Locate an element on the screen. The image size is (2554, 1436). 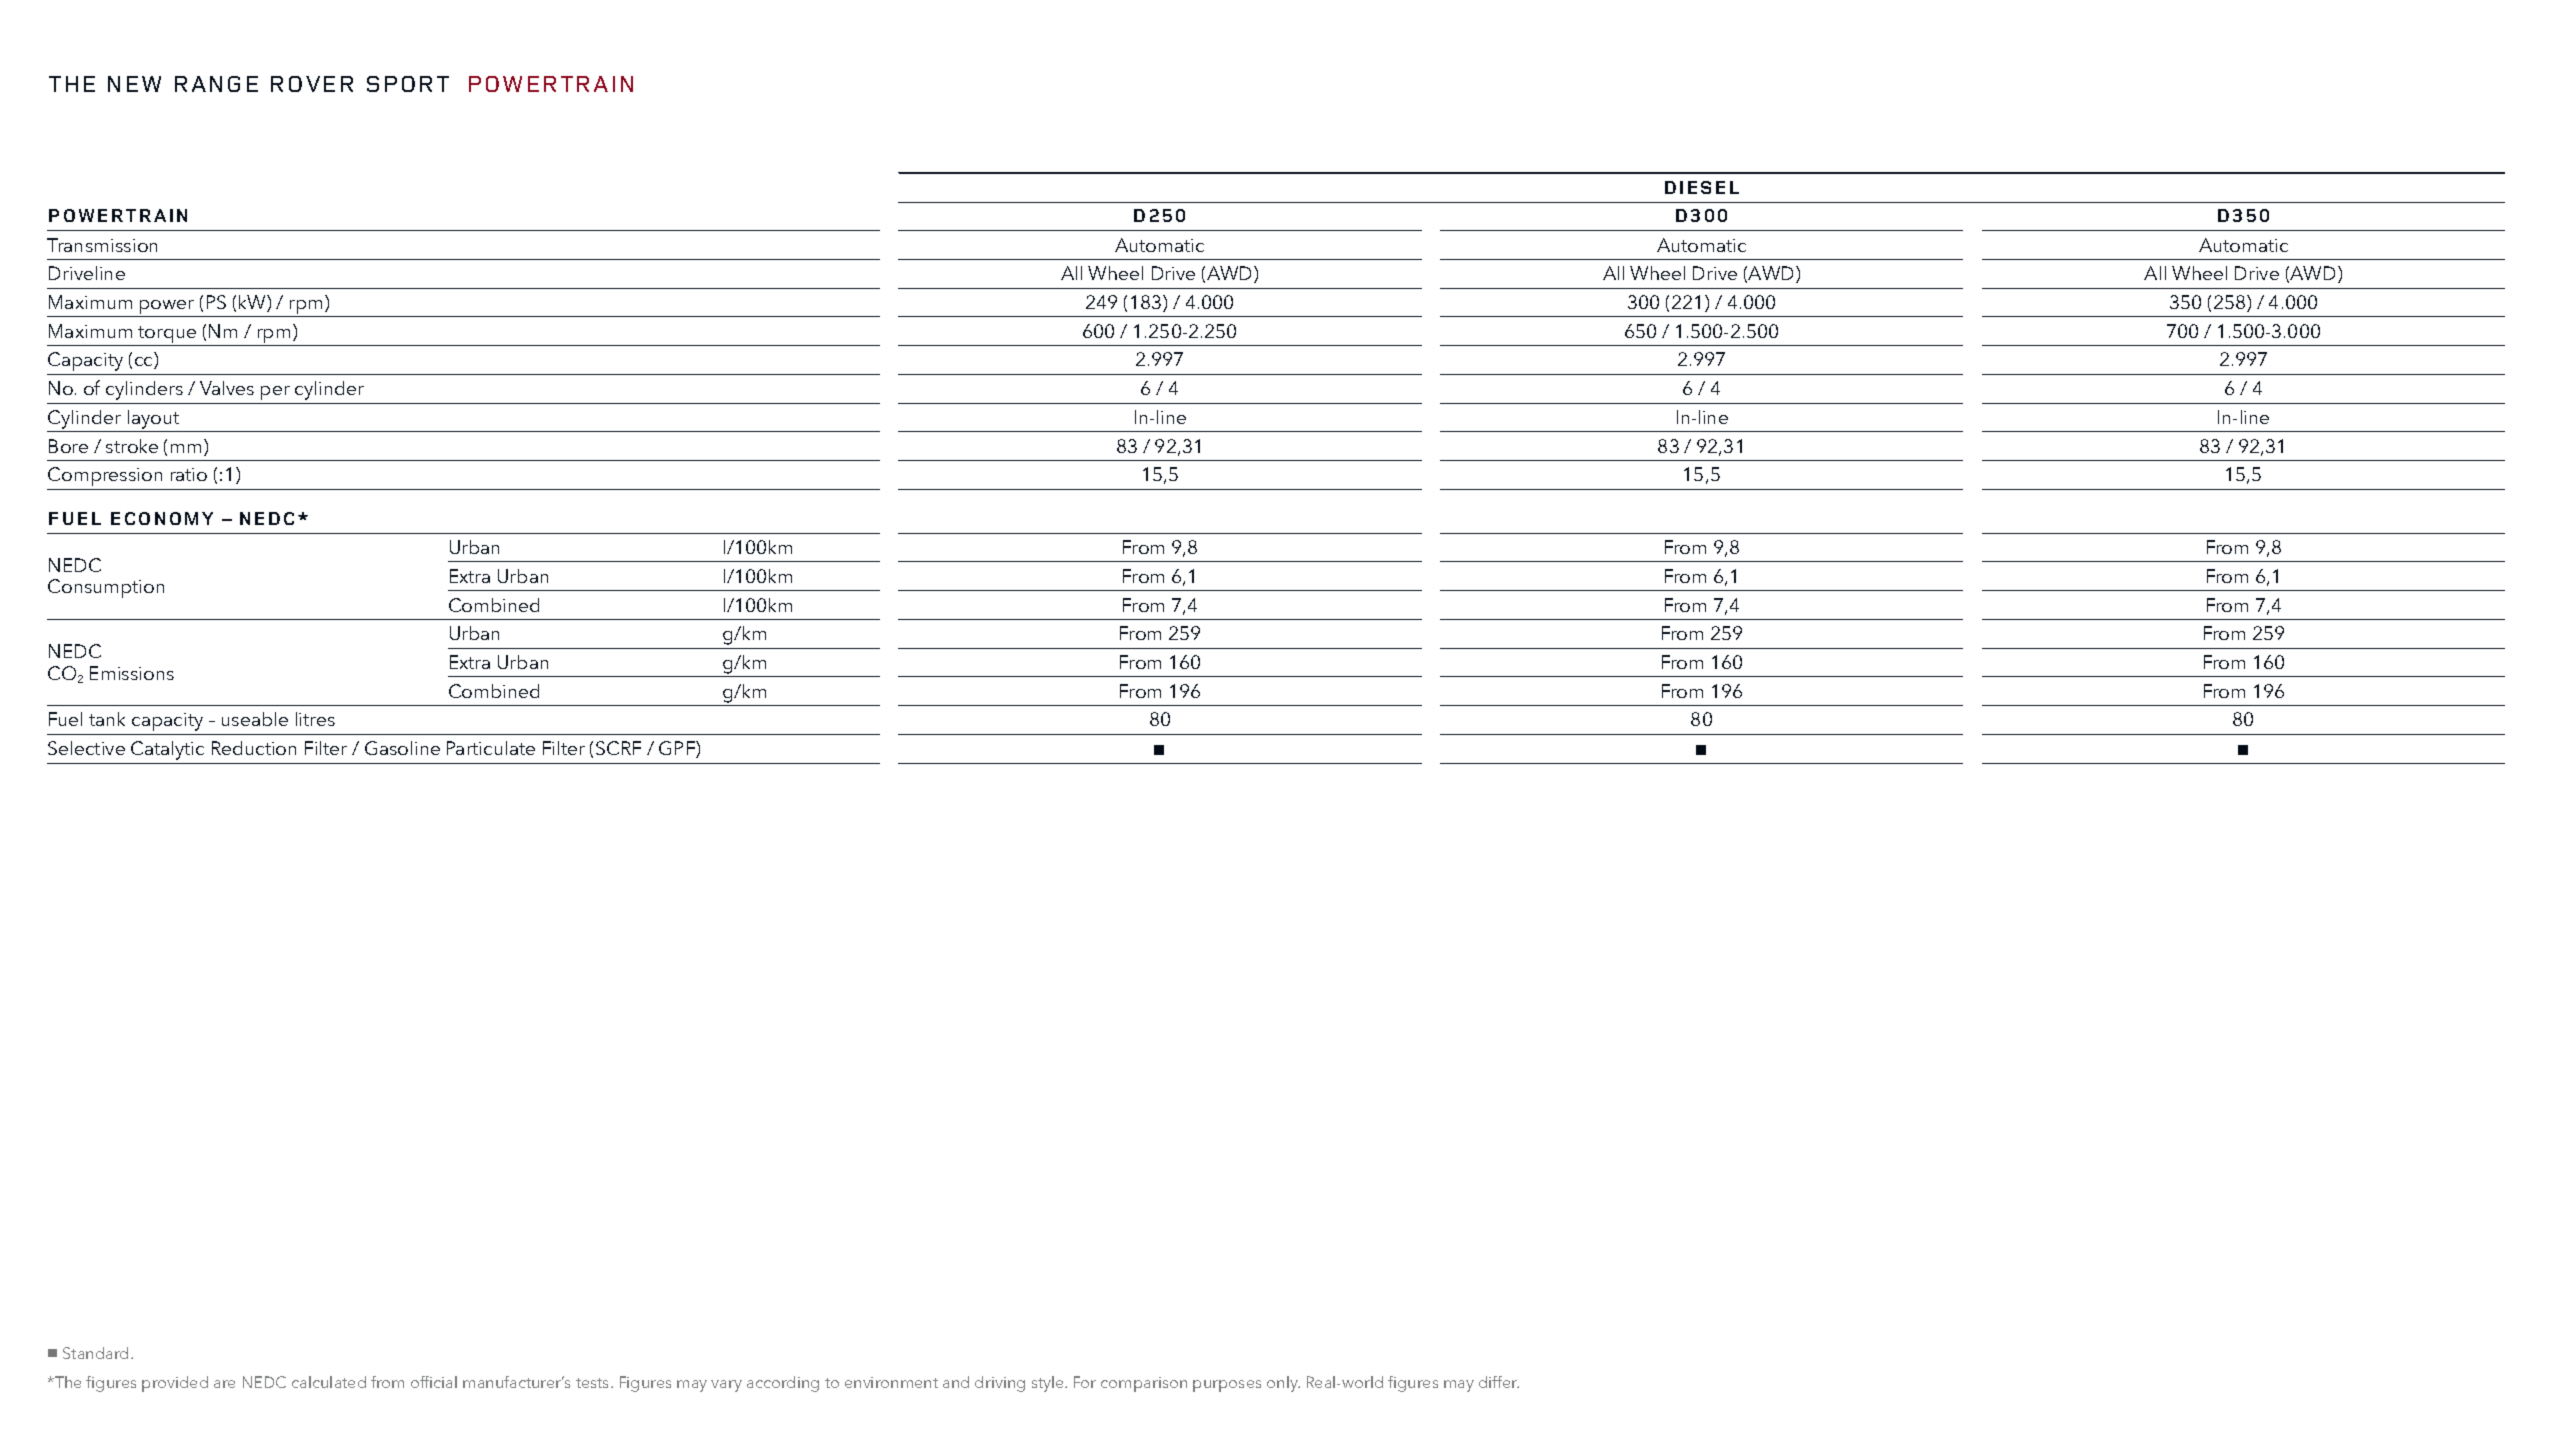
DIESEL is located at coordinates (1702, 187).
